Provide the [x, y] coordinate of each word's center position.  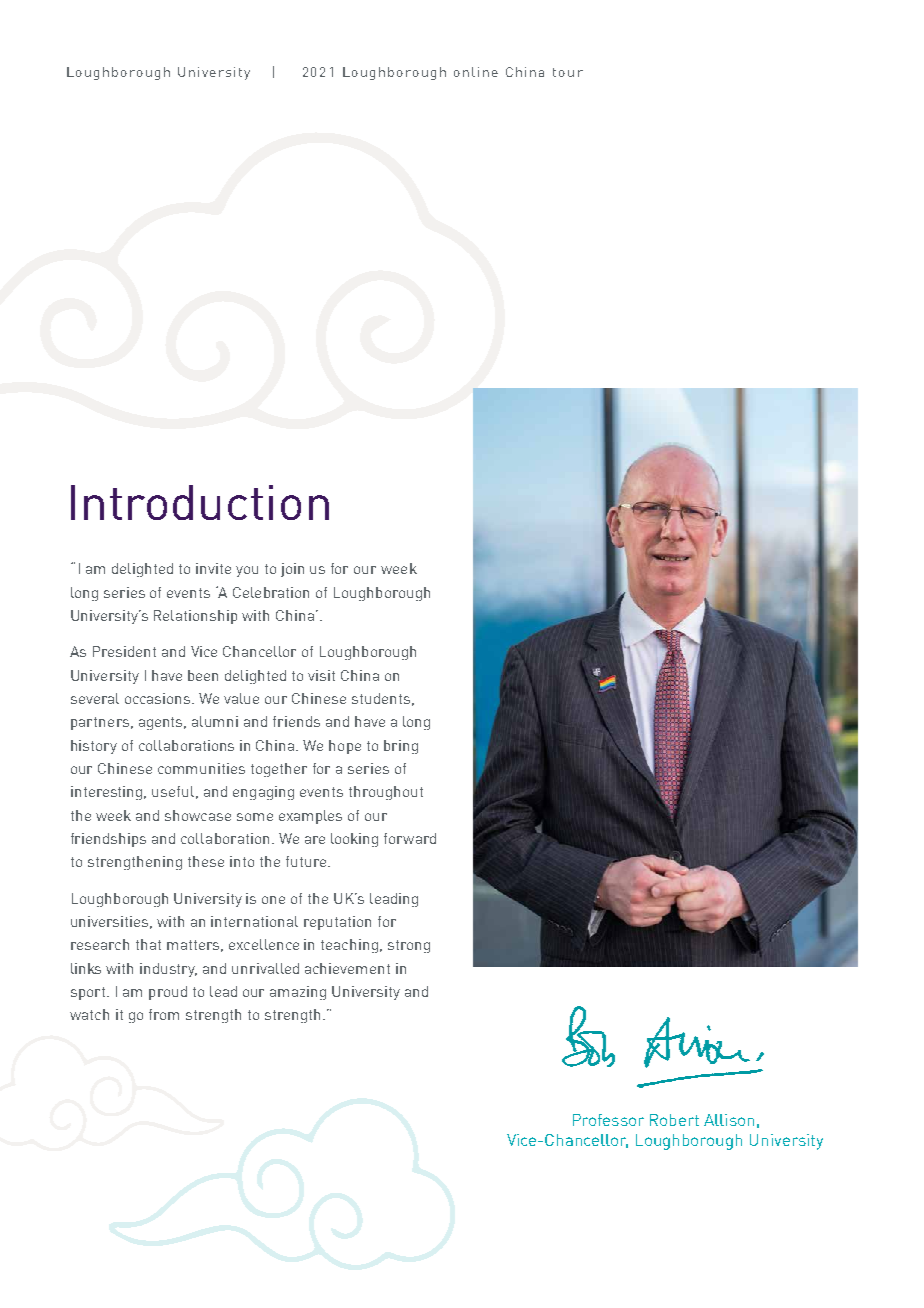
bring [401, 747]
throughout [386, 793]
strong [409, 946]
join [292, 570]
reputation [337, 923]
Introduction [200, 502]
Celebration [271, 592]
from [164, 1014]
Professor [608, 1120]
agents [162, 723]
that [148, 944]
